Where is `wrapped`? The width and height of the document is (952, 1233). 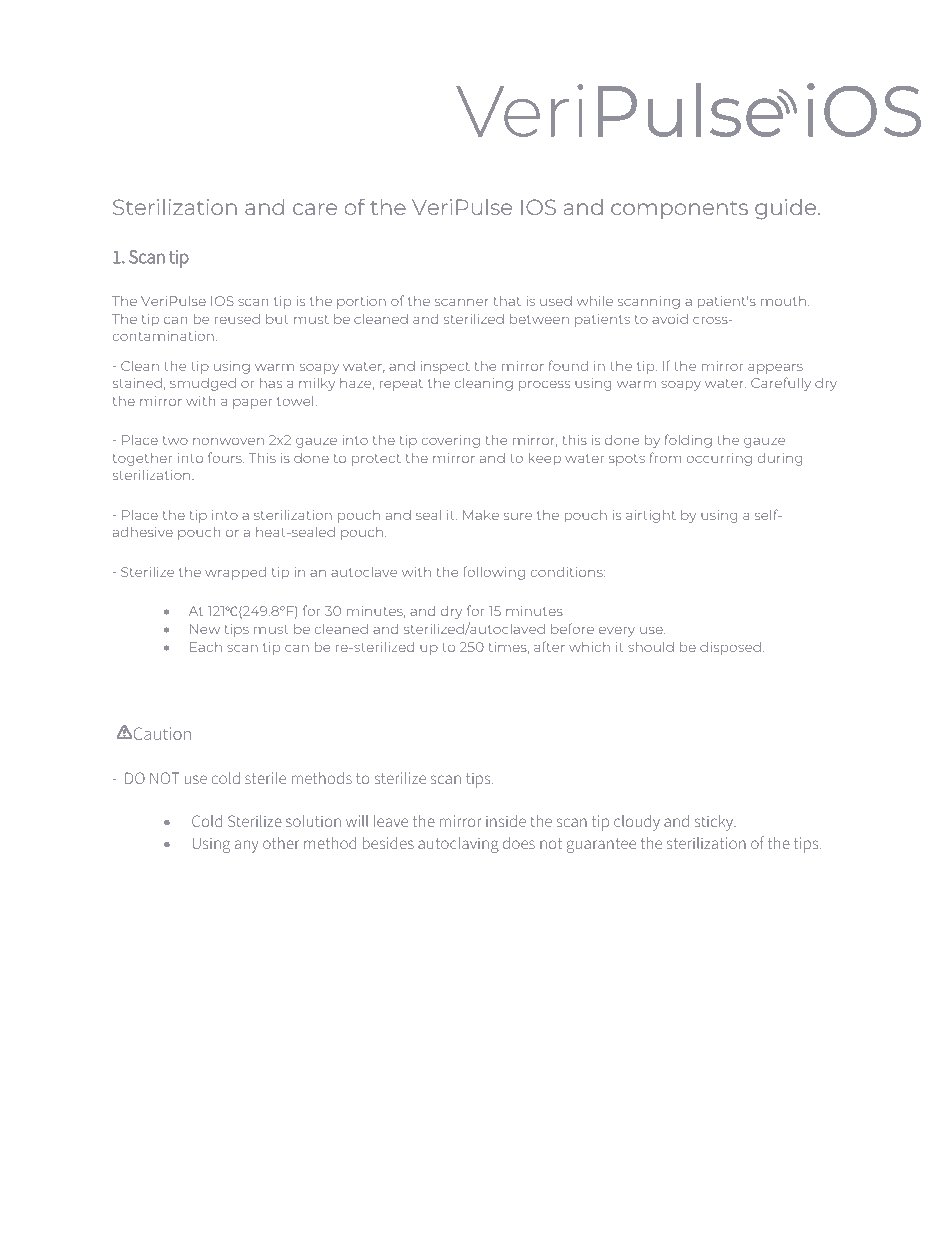
wrapped is located at coordinates (235, 573).
